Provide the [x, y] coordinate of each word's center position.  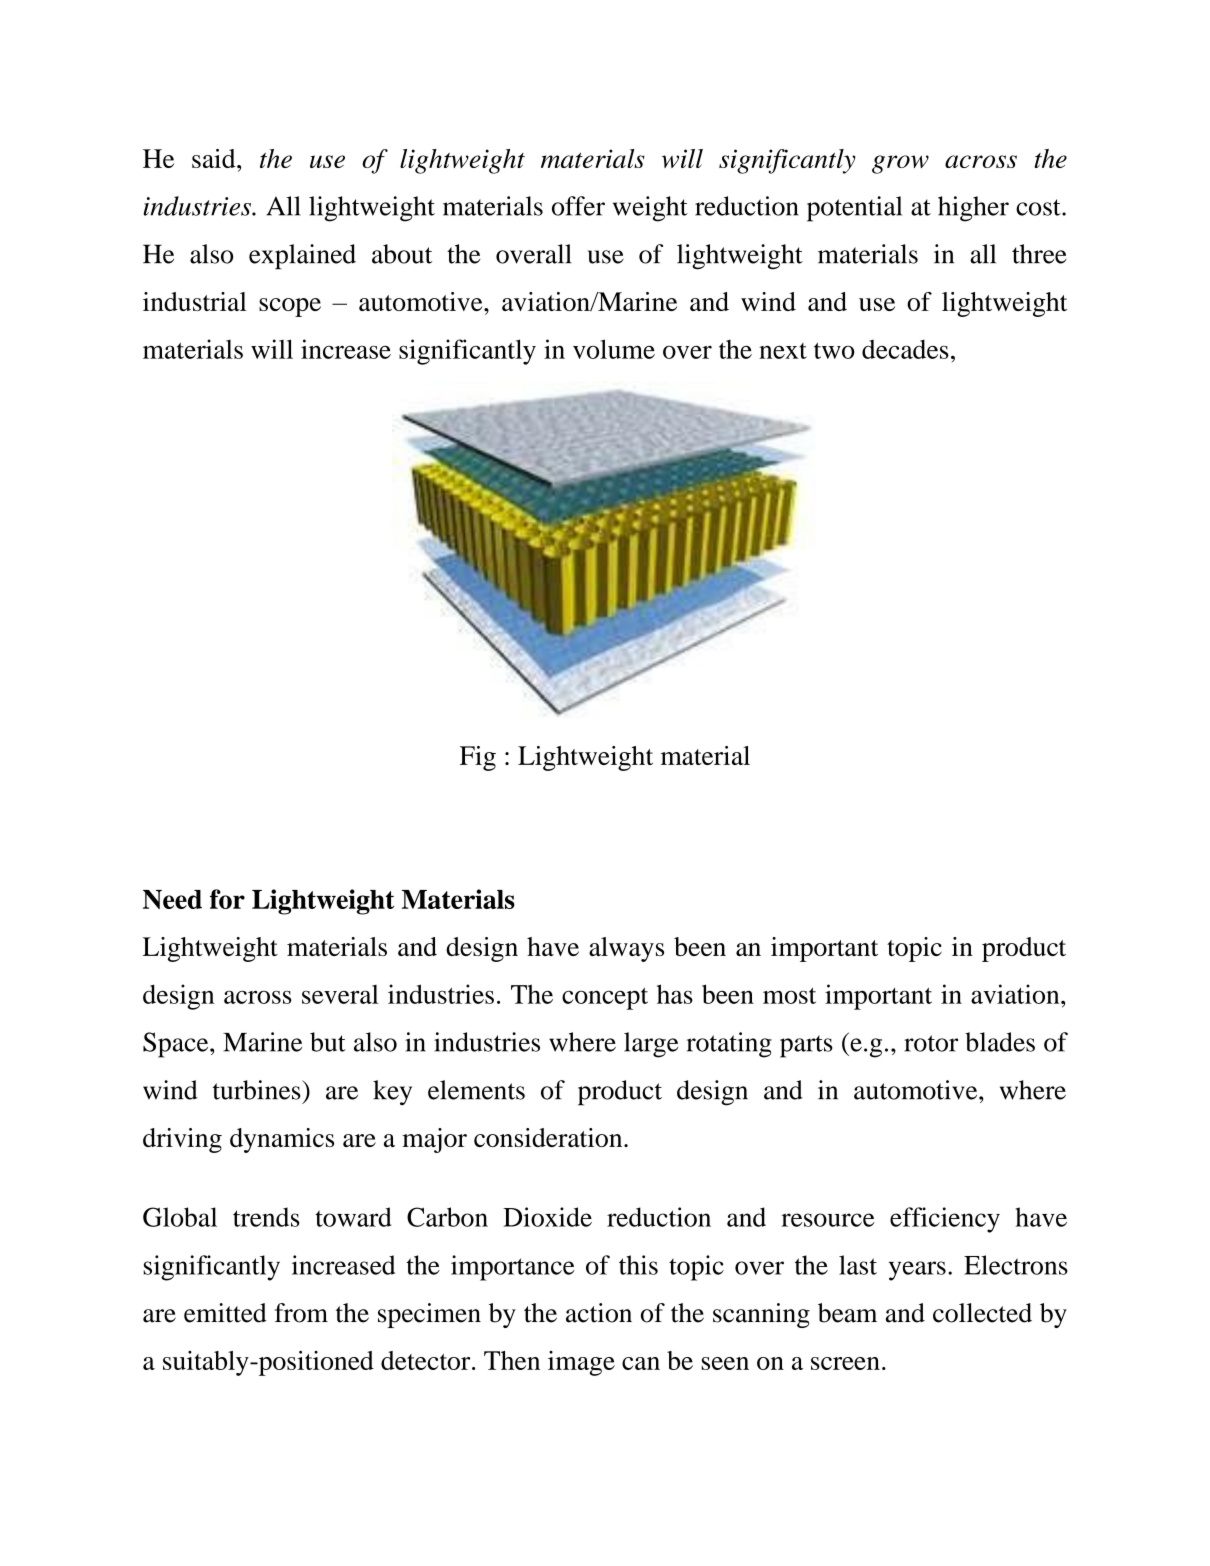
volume [614, 349]
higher [973, 209]
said [215, 158]
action [599, 1313]
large [651, 1045]
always [626, 949]
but [328, 1042]
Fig [478, 758]
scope [290, 307]
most [789, 996]
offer [578, 206]
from [301, 1313]
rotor [931, 1043]
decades [905, 349]
